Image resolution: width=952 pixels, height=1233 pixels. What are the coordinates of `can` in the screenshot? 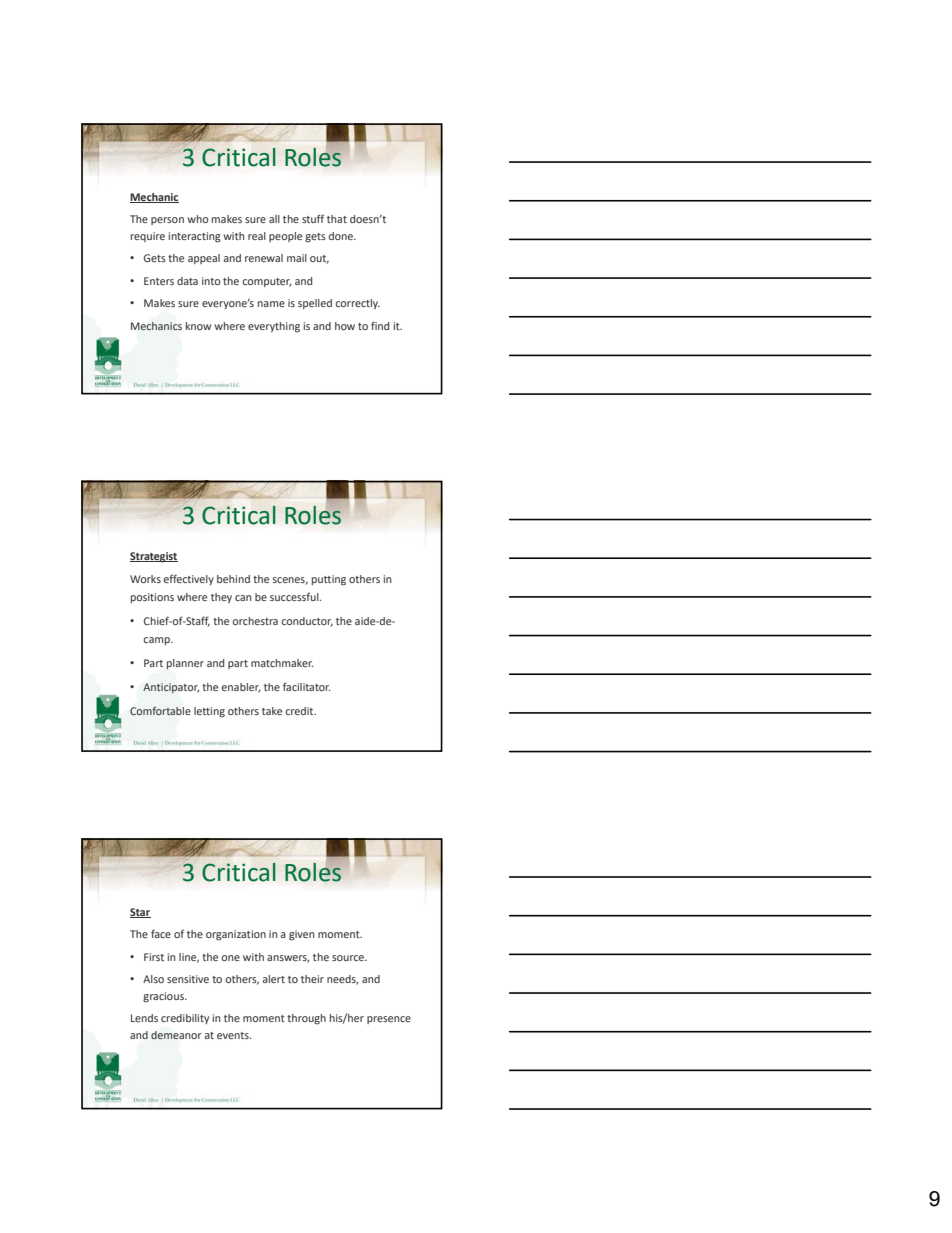 It's located at (243, 598).
